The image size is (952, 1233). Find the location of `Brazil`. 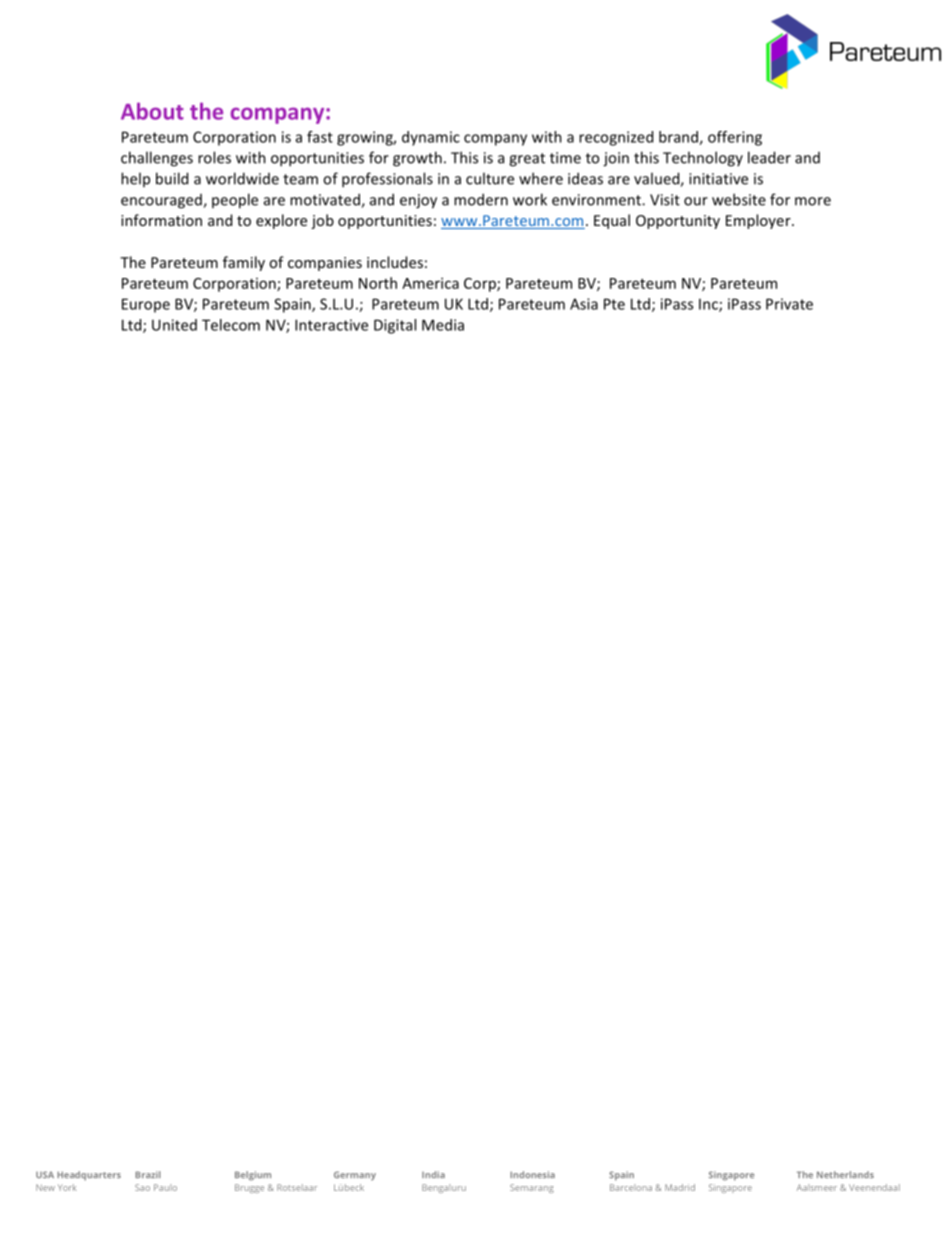

Brazil is located at coordinates (147, 1174).
